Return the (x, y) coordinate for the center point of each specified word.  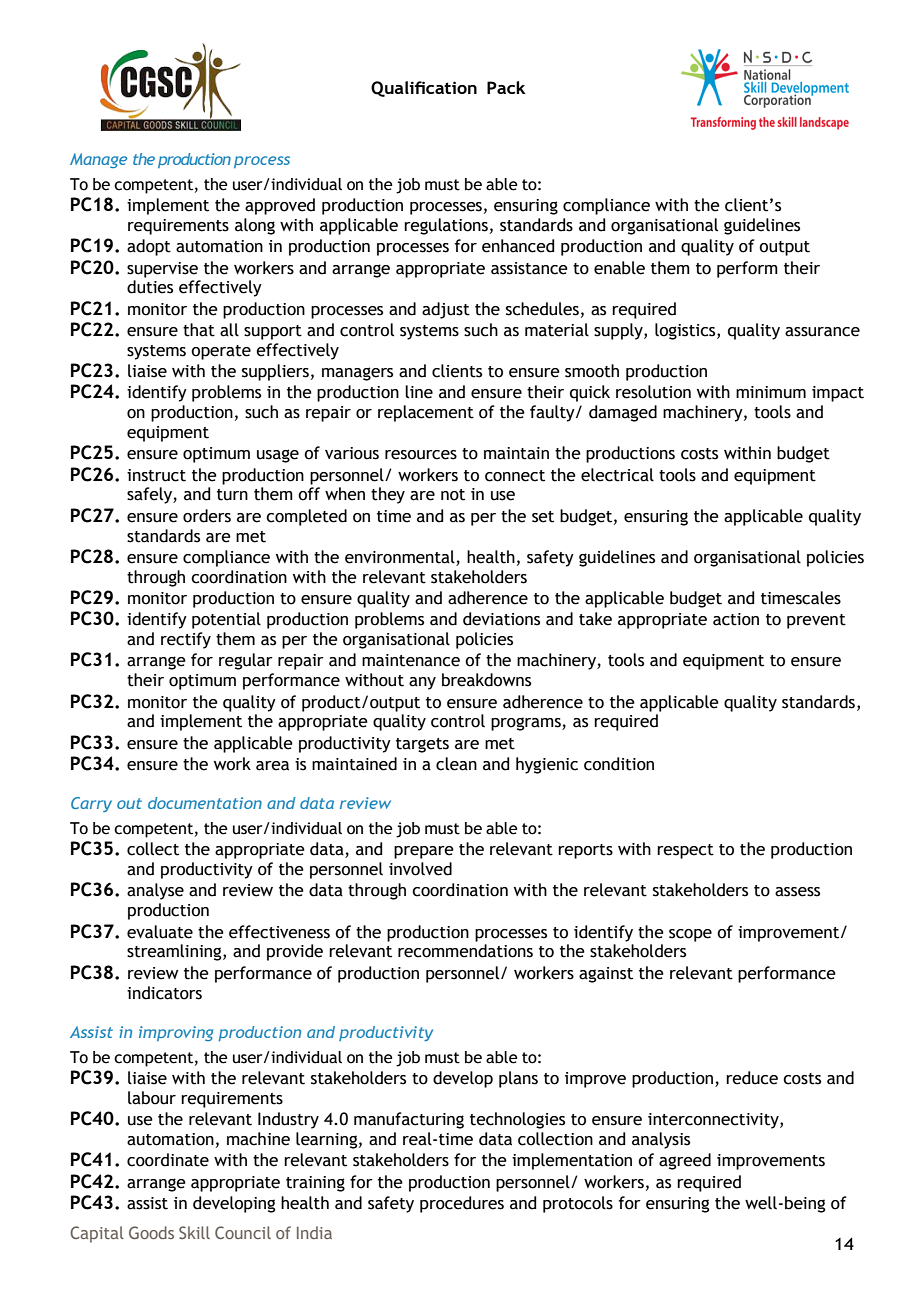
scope (690, 935)
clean (456, 764)
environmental (400, 557)
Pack (506, 87)
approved (280, 206)
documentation (205, 803)
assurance (822, 332)
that (199, 330)
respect (685, 851)
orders (207, 516)
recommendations (465, 951)
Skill (194, 1232)
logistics (686, 331)
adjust (446, 310)
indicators (164, 993)
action (736, 619)
